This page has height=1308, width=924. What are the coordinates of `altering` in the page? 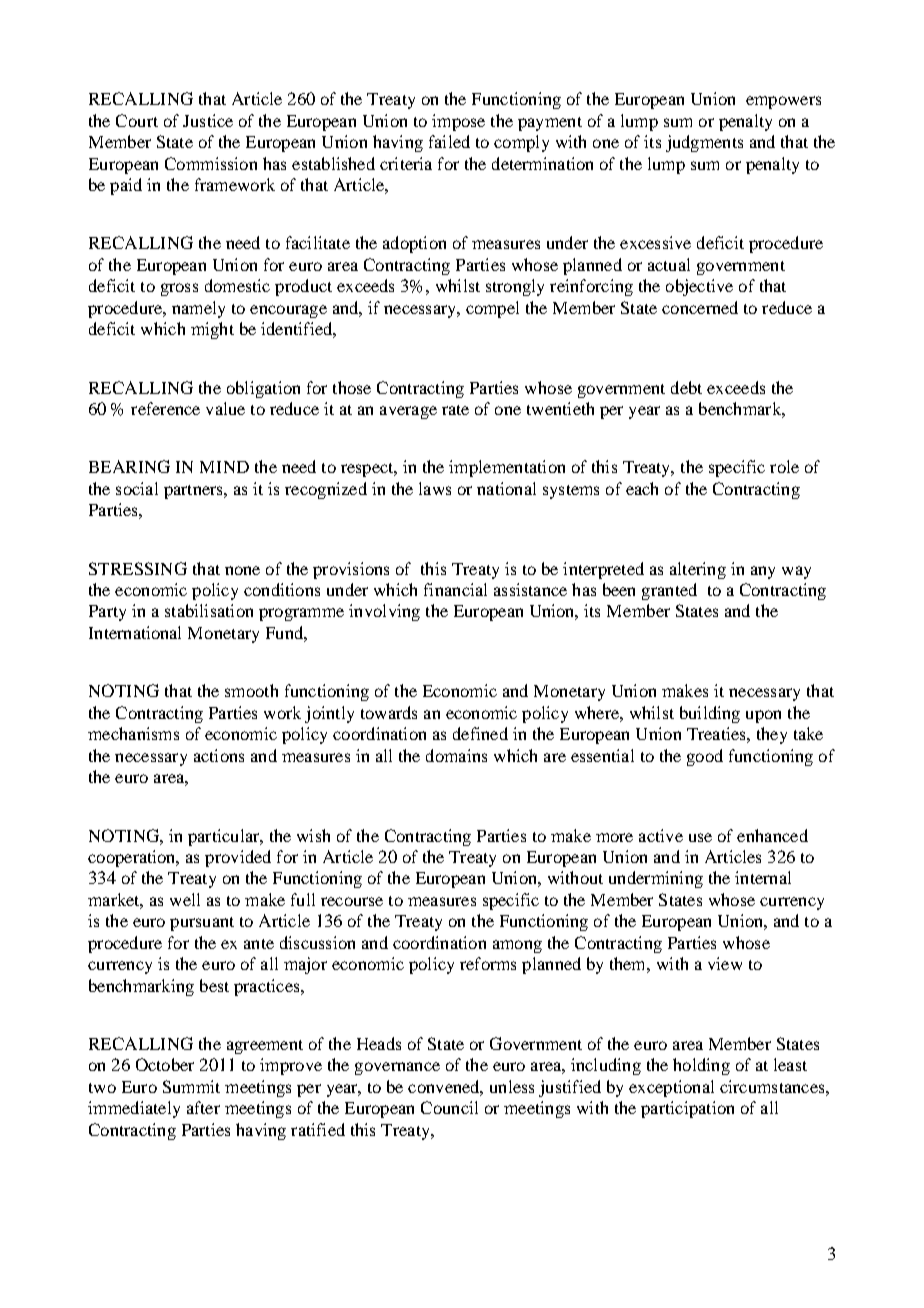 It's located at (698, 570).
